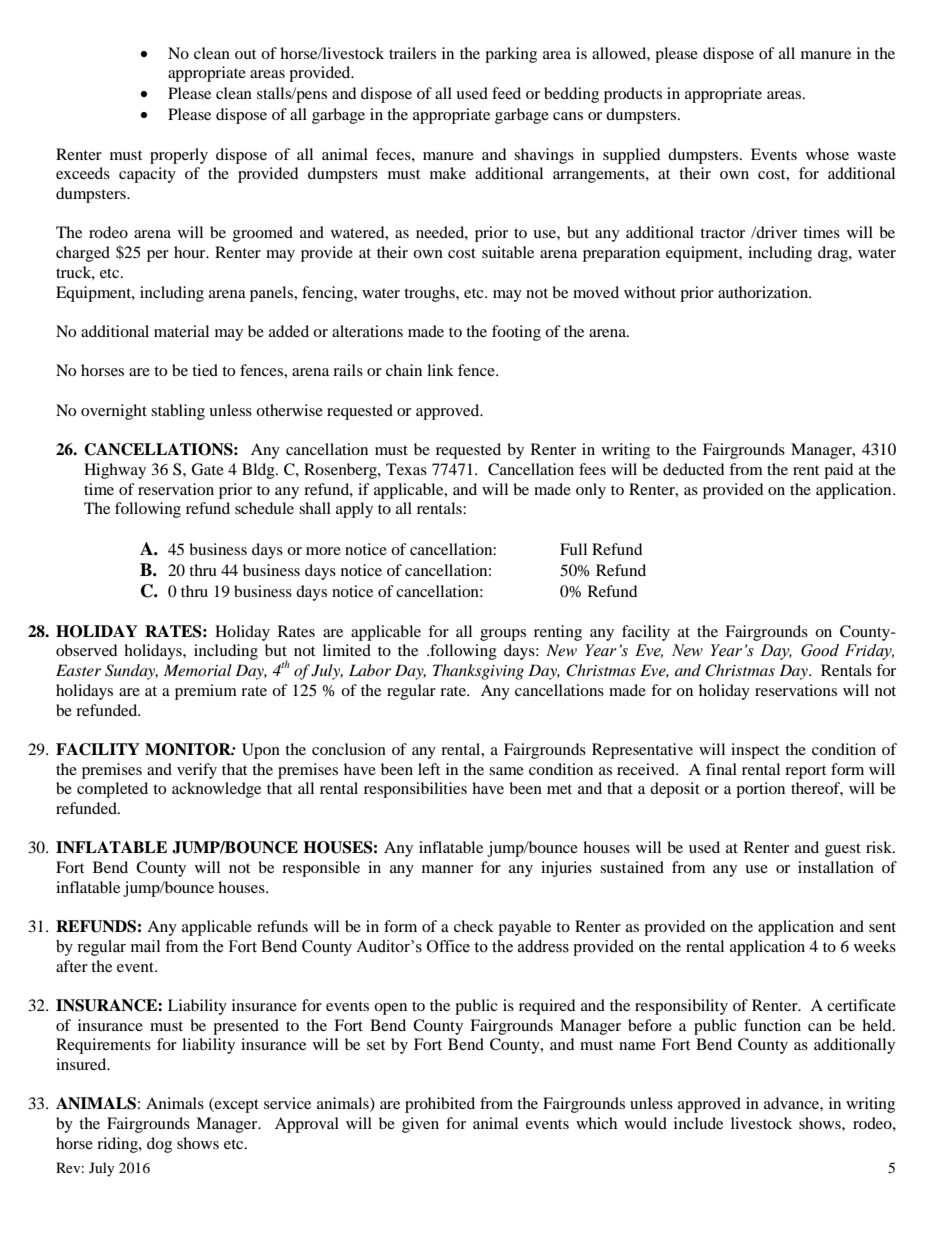 The height and width of the screenshot is (1233, 952). Describe the element at coordinates (827, 154) in the screenshot. I see `whose` at that location.
